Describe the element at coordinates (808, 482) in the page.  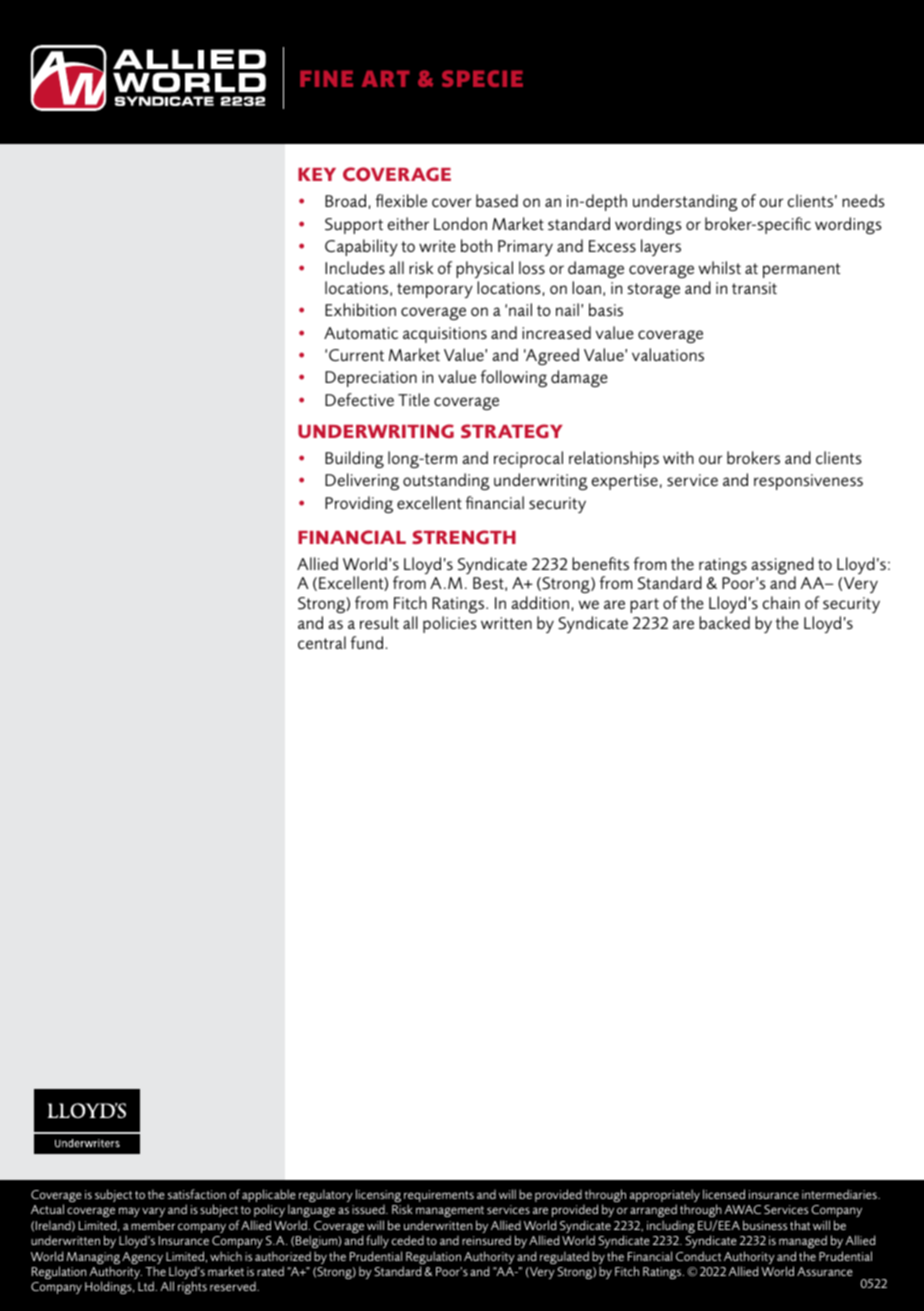
I see `responsiveness` at that location.
